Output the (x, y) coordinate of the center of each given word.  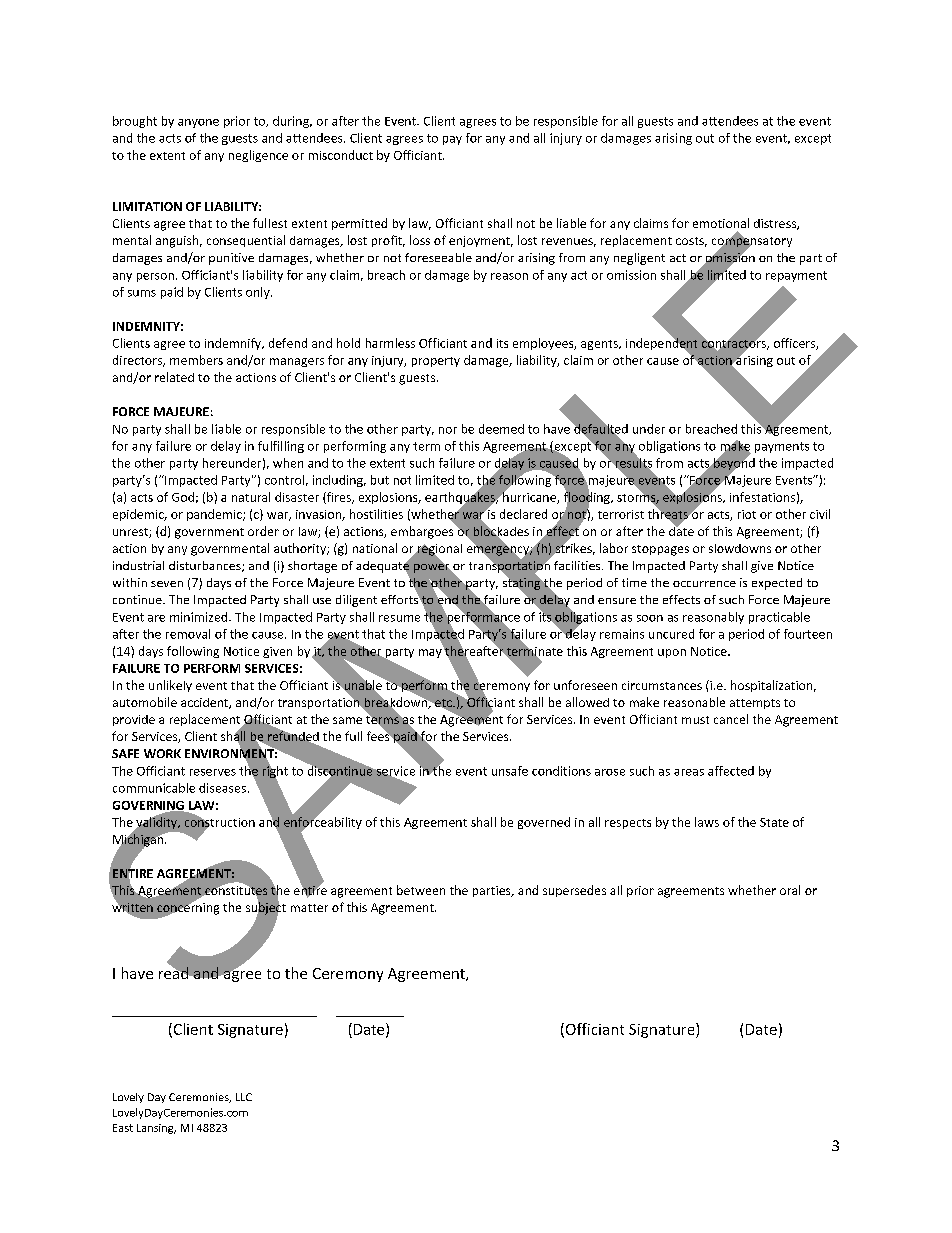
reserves (213, 772)
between (421, 890)
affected (731, 771)
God (183, 497)
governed (544, 823)
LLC (244, 1097)
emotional (721, 223)
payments (782, 447)
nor (448, 430)
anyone (198, 123)
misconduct (341, 155)
